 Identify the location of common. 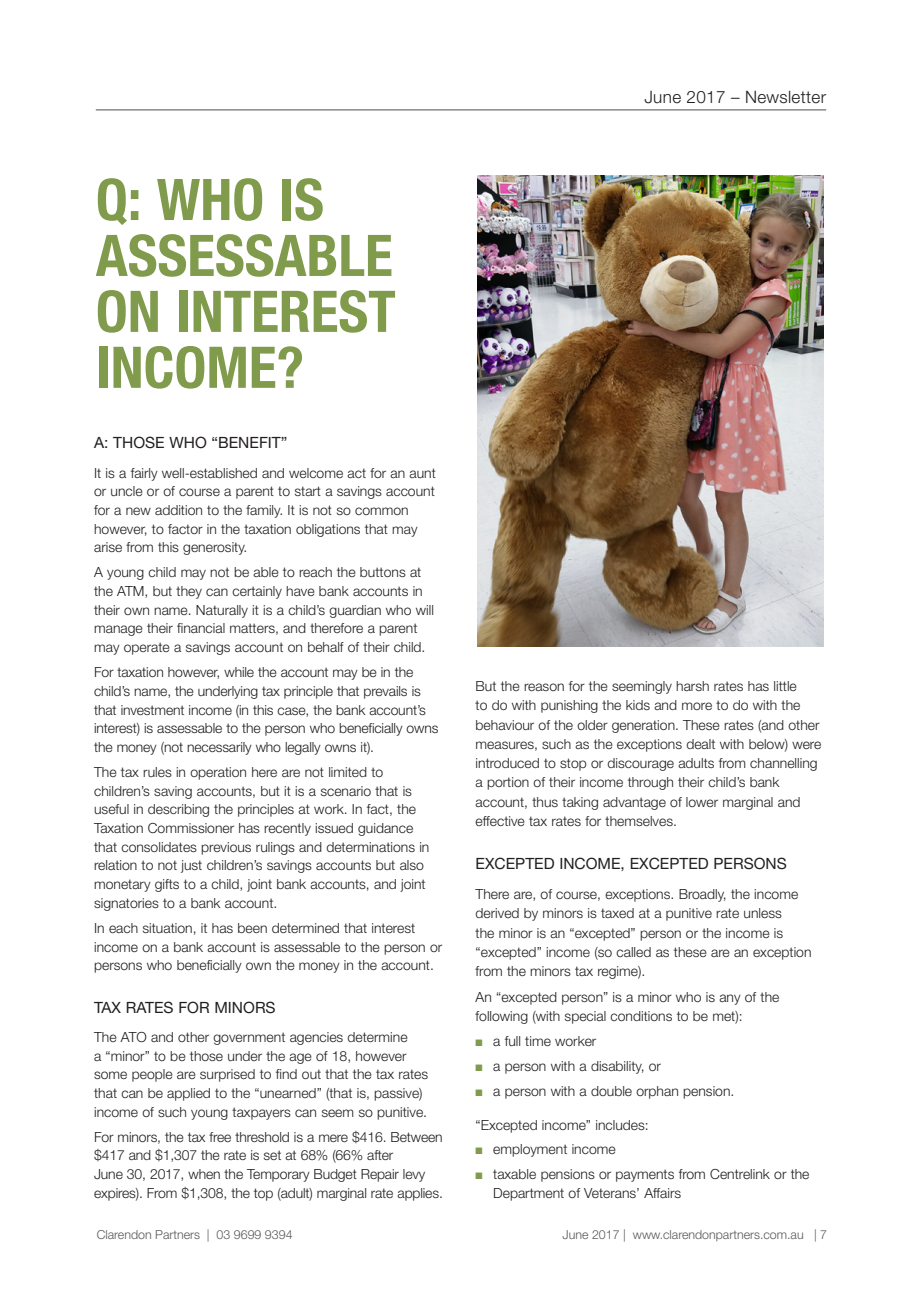
(381, 511).
